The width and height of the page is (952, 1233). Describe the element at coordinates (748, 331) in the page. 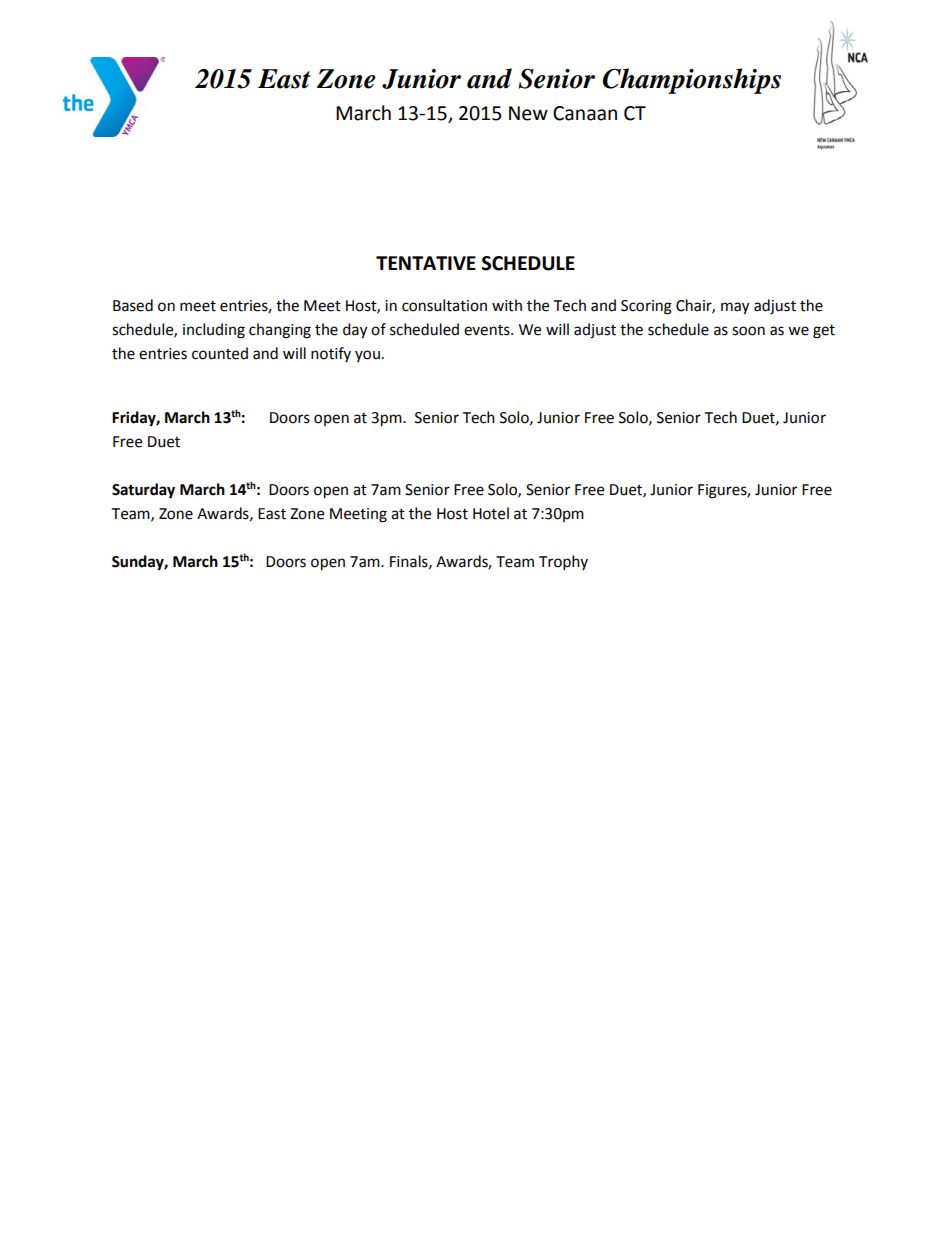

I see `soon` at that location.
